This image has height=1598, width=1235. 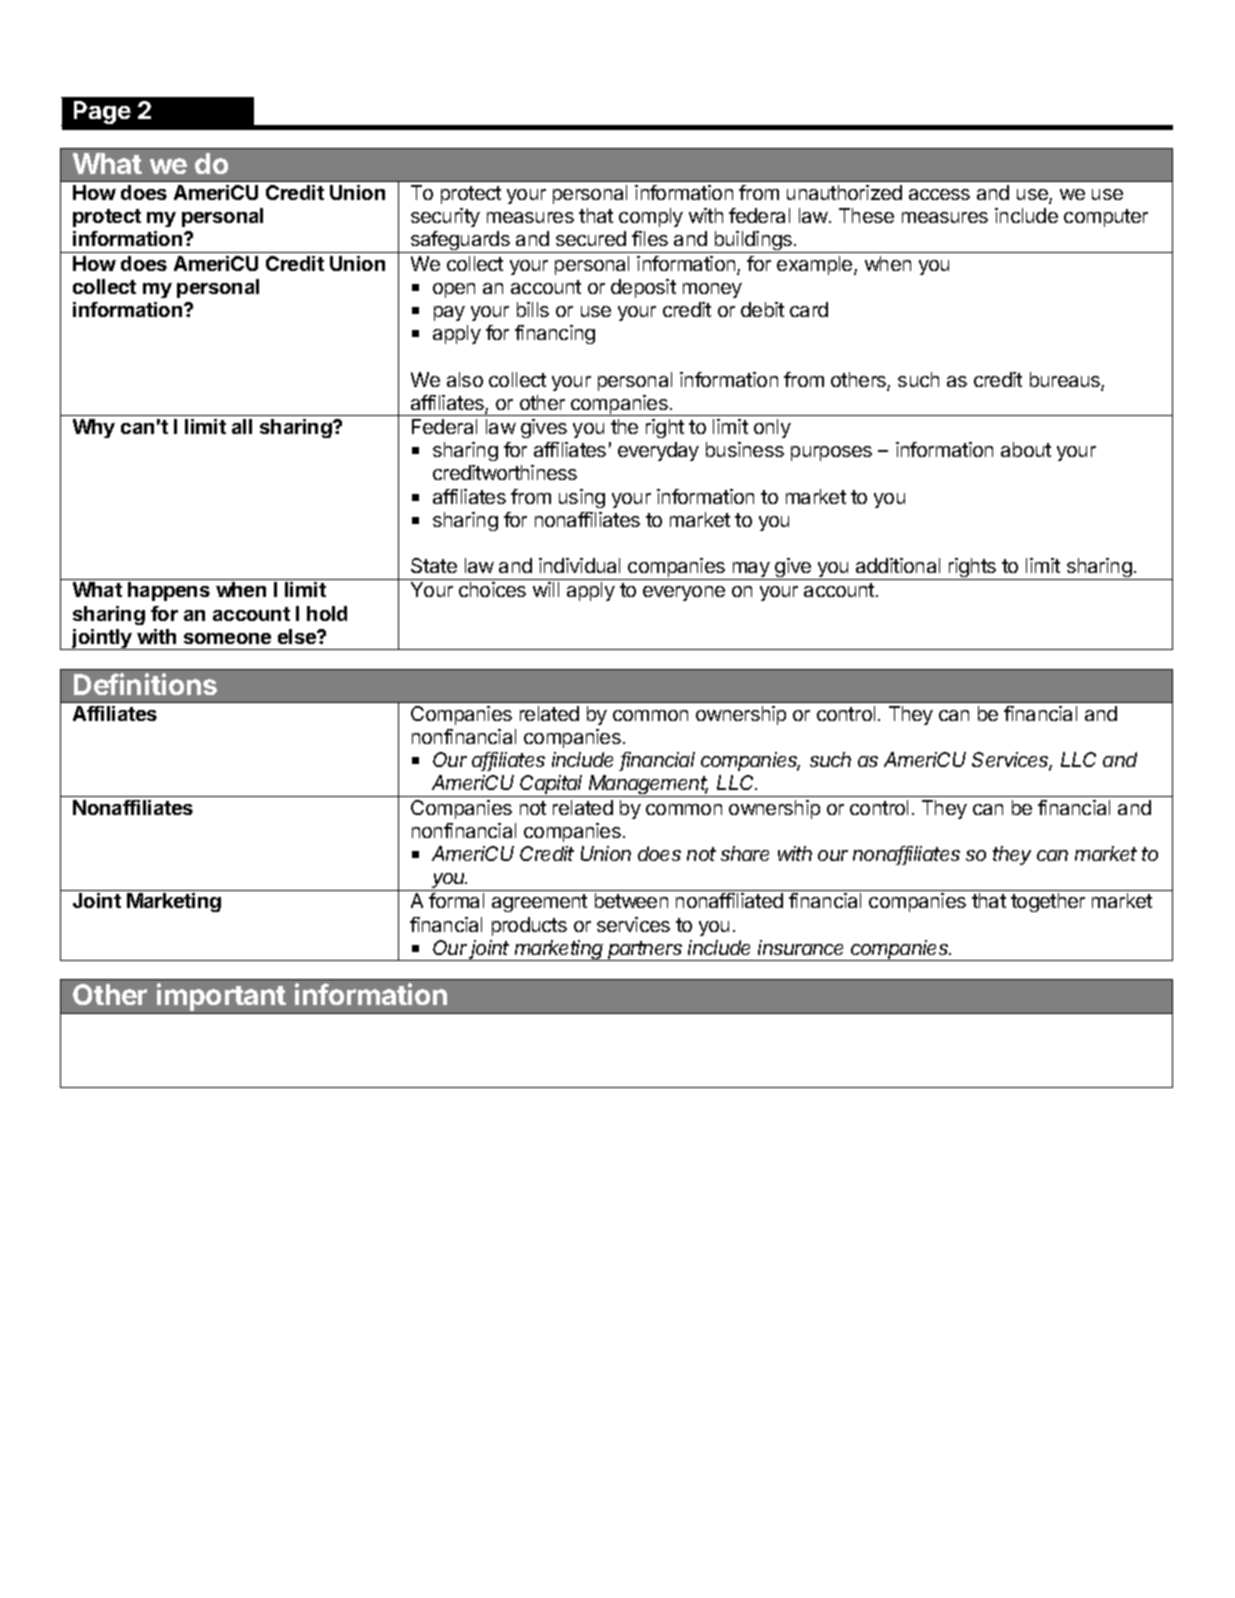 What do you see at coordinates (898, 565) in the image?
I see `additional` at bounding box center [898, 565].
